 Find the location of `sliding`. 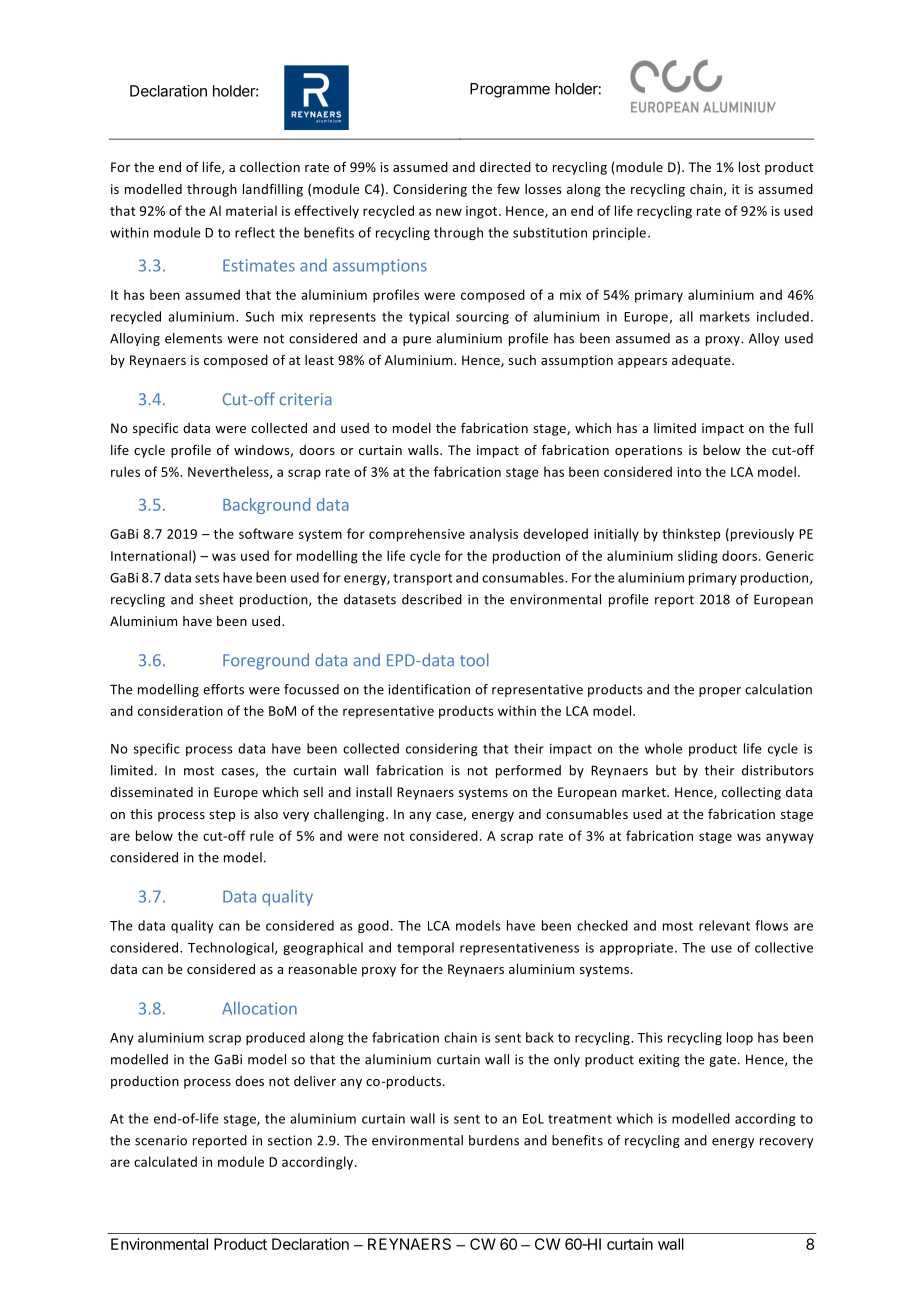

sliding is located at coordinates (698, 557).
